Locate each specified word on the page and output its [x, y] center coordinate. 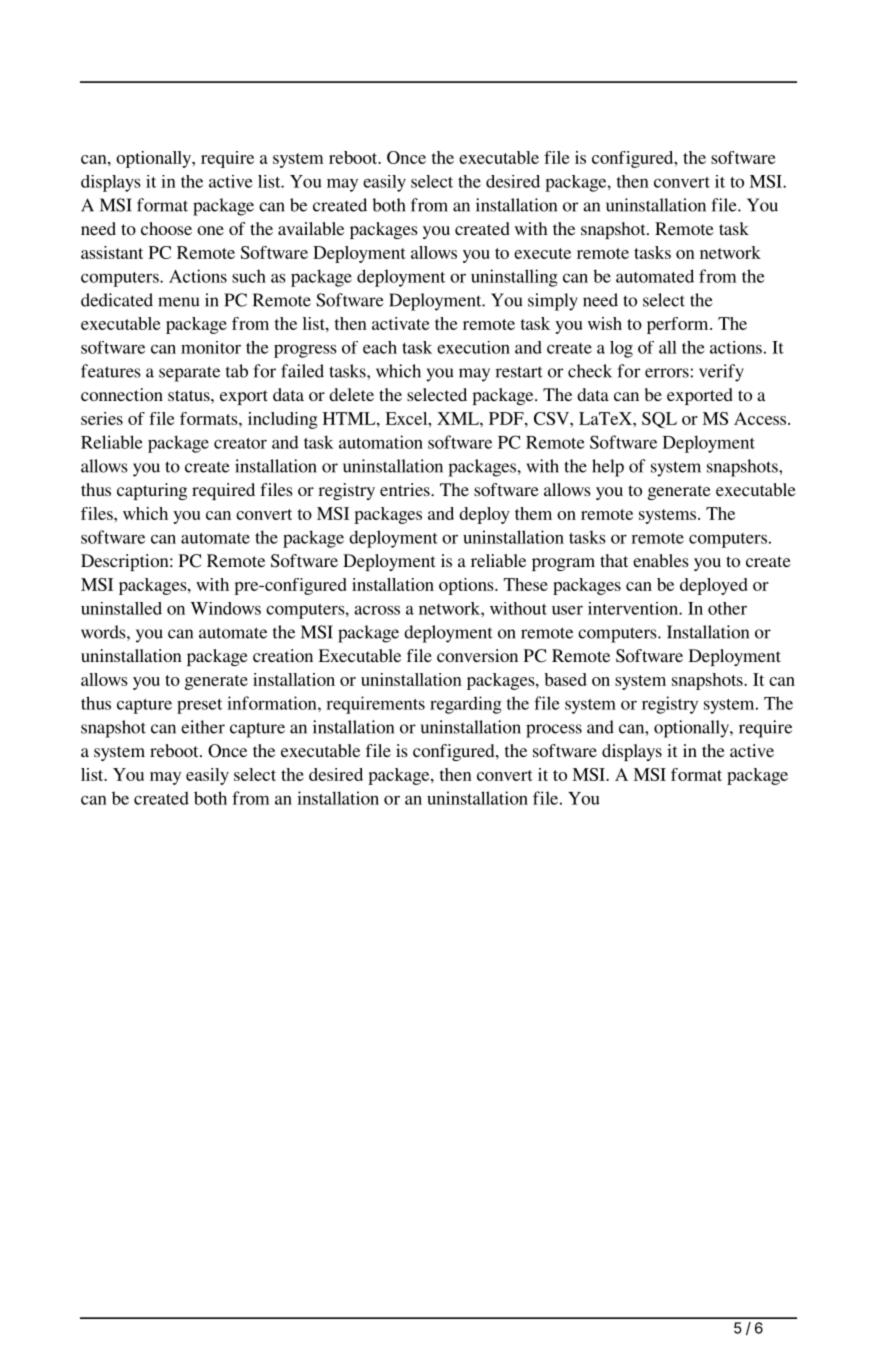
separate [189, 374]
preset [199, 706]
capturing [152, 491]
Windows [225, 608]
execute [542, 253]
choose [166, 228]
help [608, 468]
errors [667, 373]
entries [406, 489]
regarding [466, 705]
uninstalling [514, 278]
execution [473, 347]
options [467, 586]
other [727, 608]
